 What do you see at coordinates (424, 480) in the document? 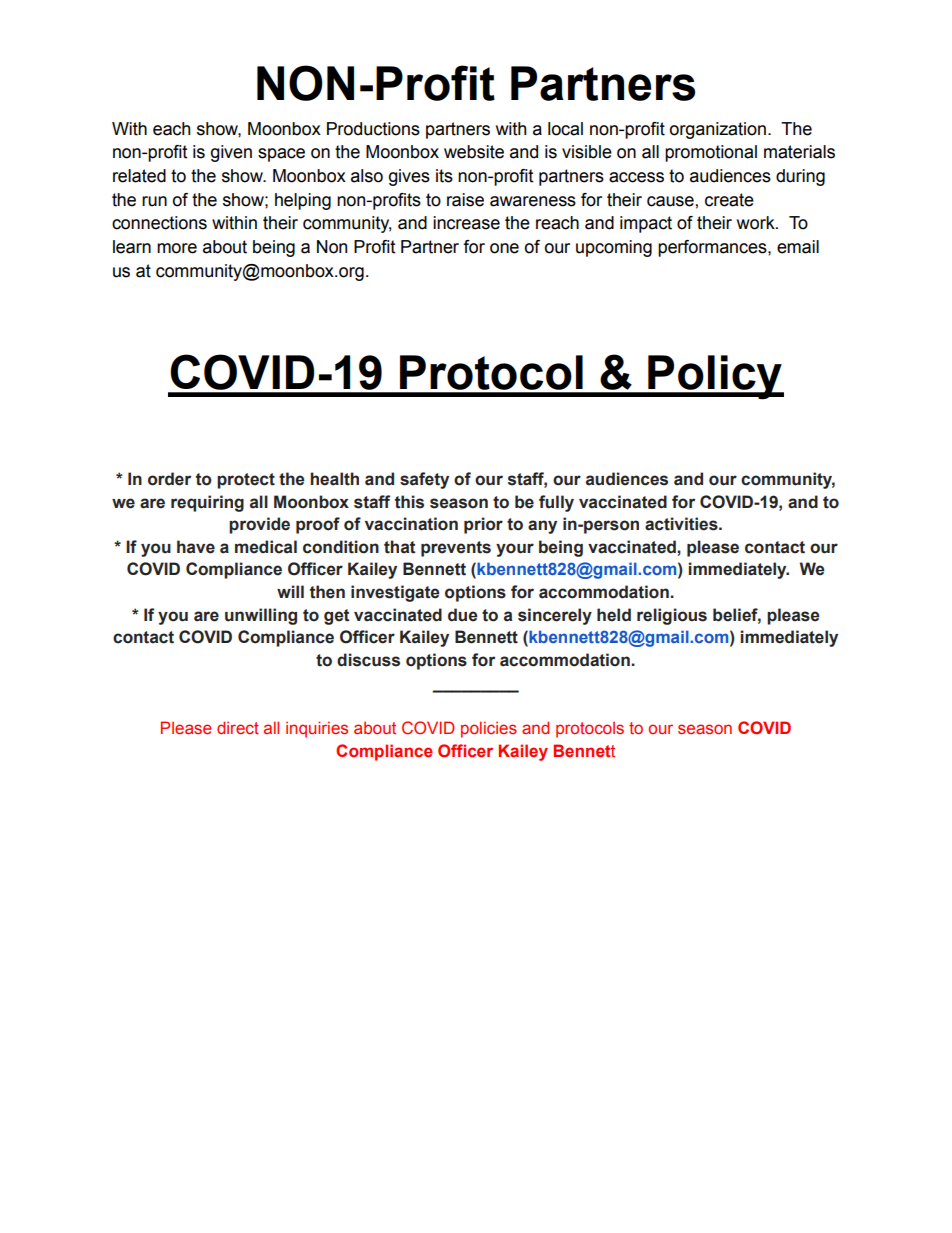
I see `safety` at bounding box center [424, 480].
